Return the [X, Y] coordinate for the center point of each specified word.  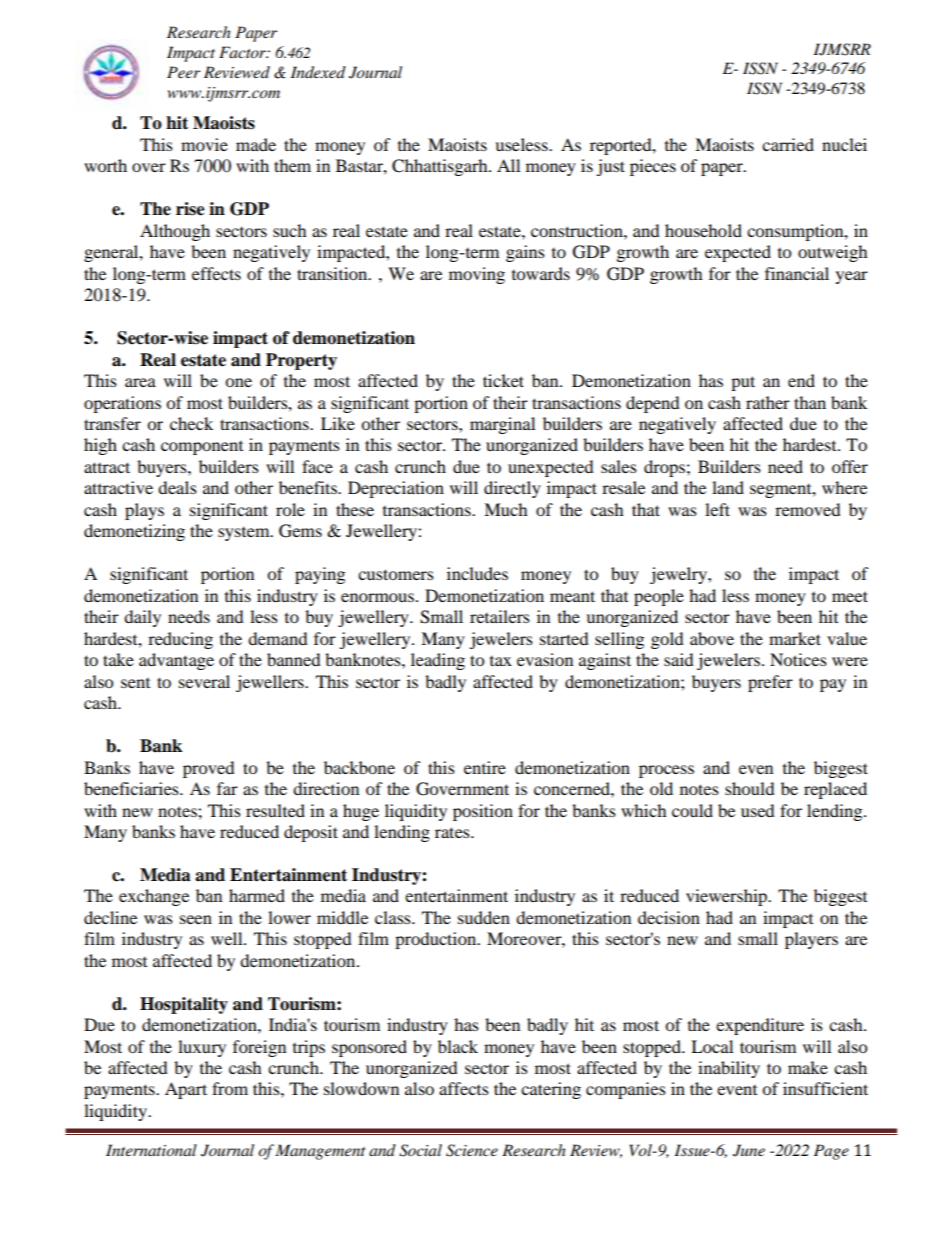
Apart [186, 1090]
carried [788, 144]
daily [142, 618]
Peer [183, 72]
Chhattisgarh [441, 167]
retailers [500, 616]
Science [472, 1150]
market [795, 638]
